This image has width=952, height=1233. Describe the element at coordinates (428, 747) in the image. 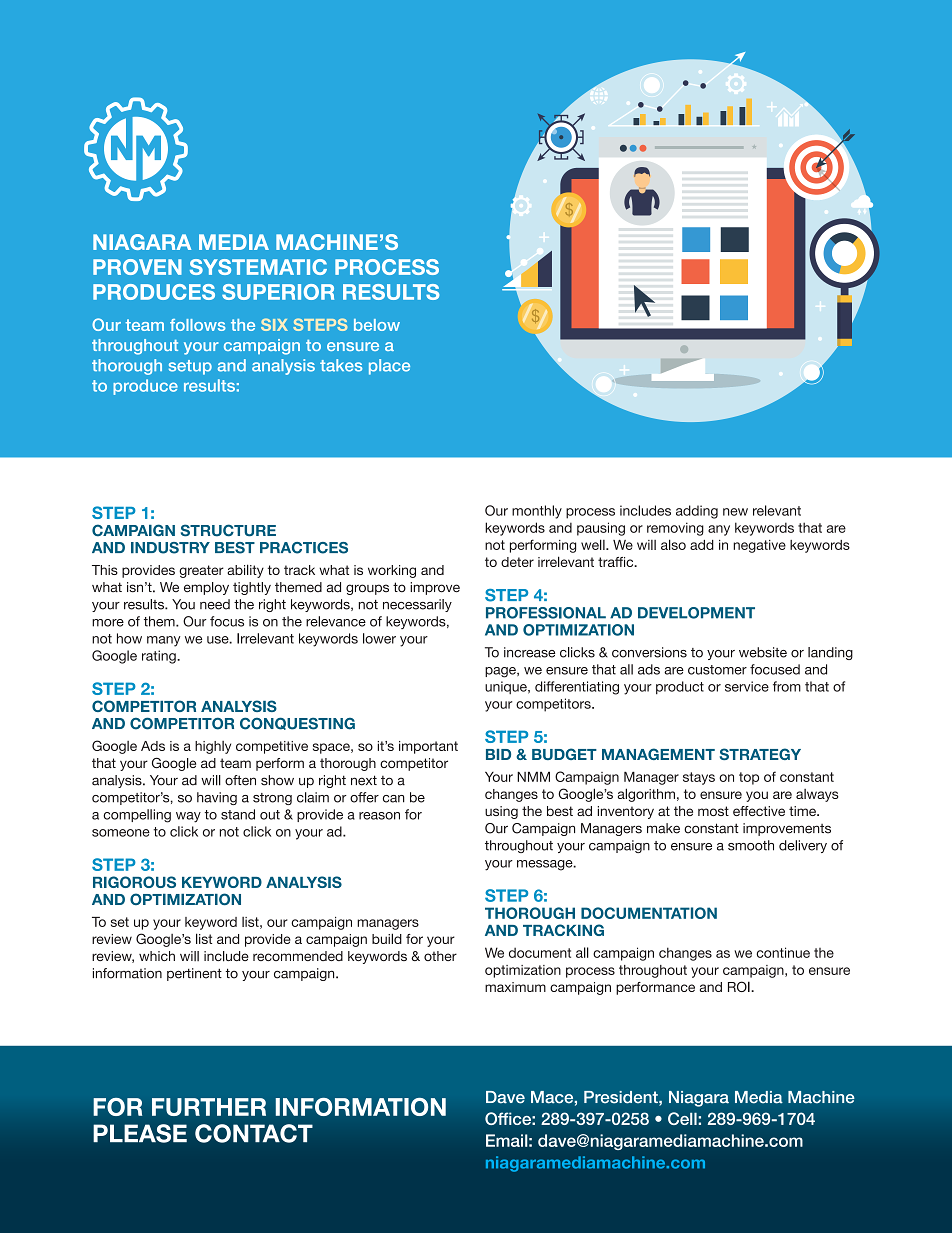

I see `important` at that location.
